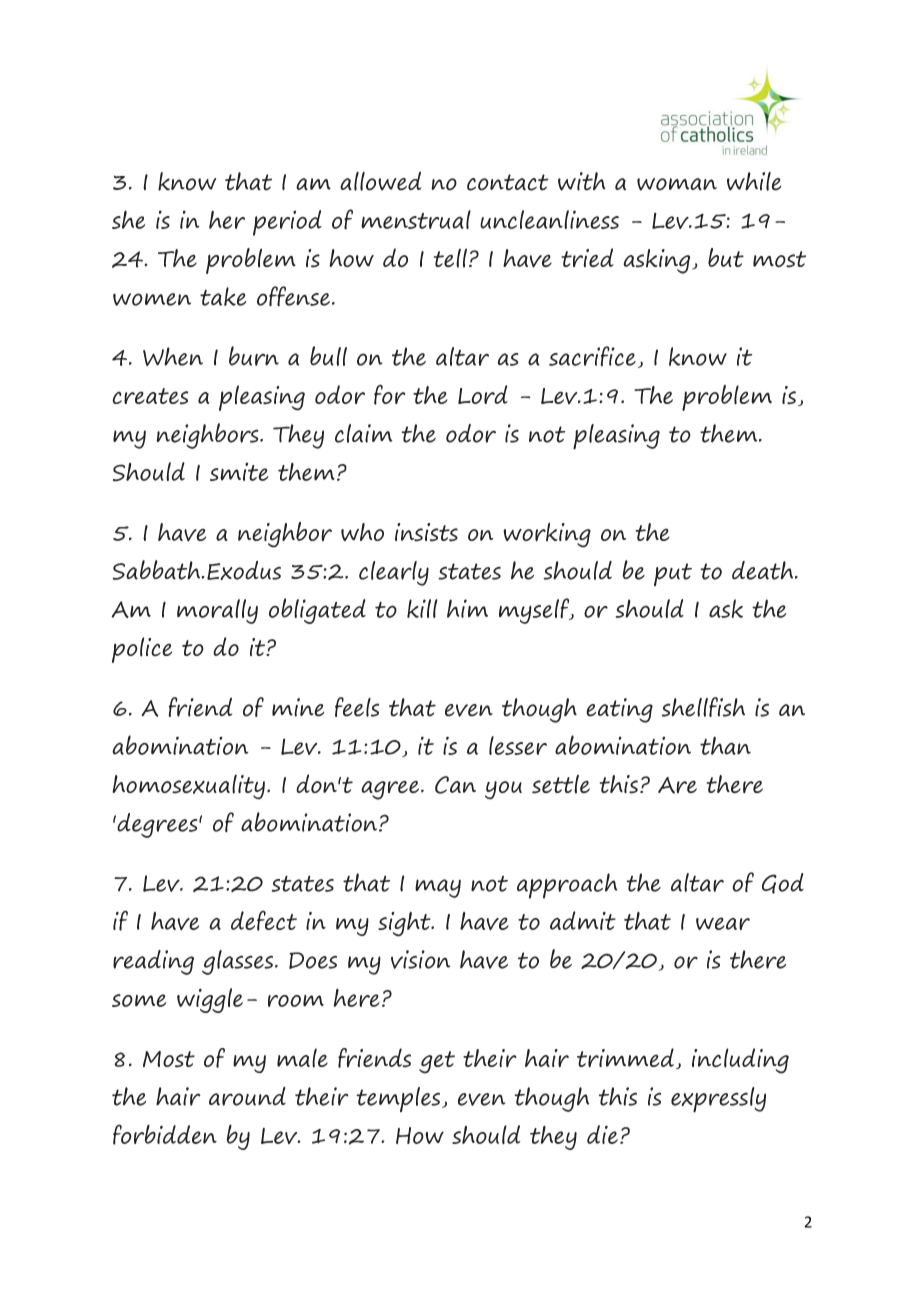 Image resolution: width=924 pixels, height=1308 pixels. What do you see at coordinates (239, 472) in the document?
I see `smite` at bounding box center [239, 472].
